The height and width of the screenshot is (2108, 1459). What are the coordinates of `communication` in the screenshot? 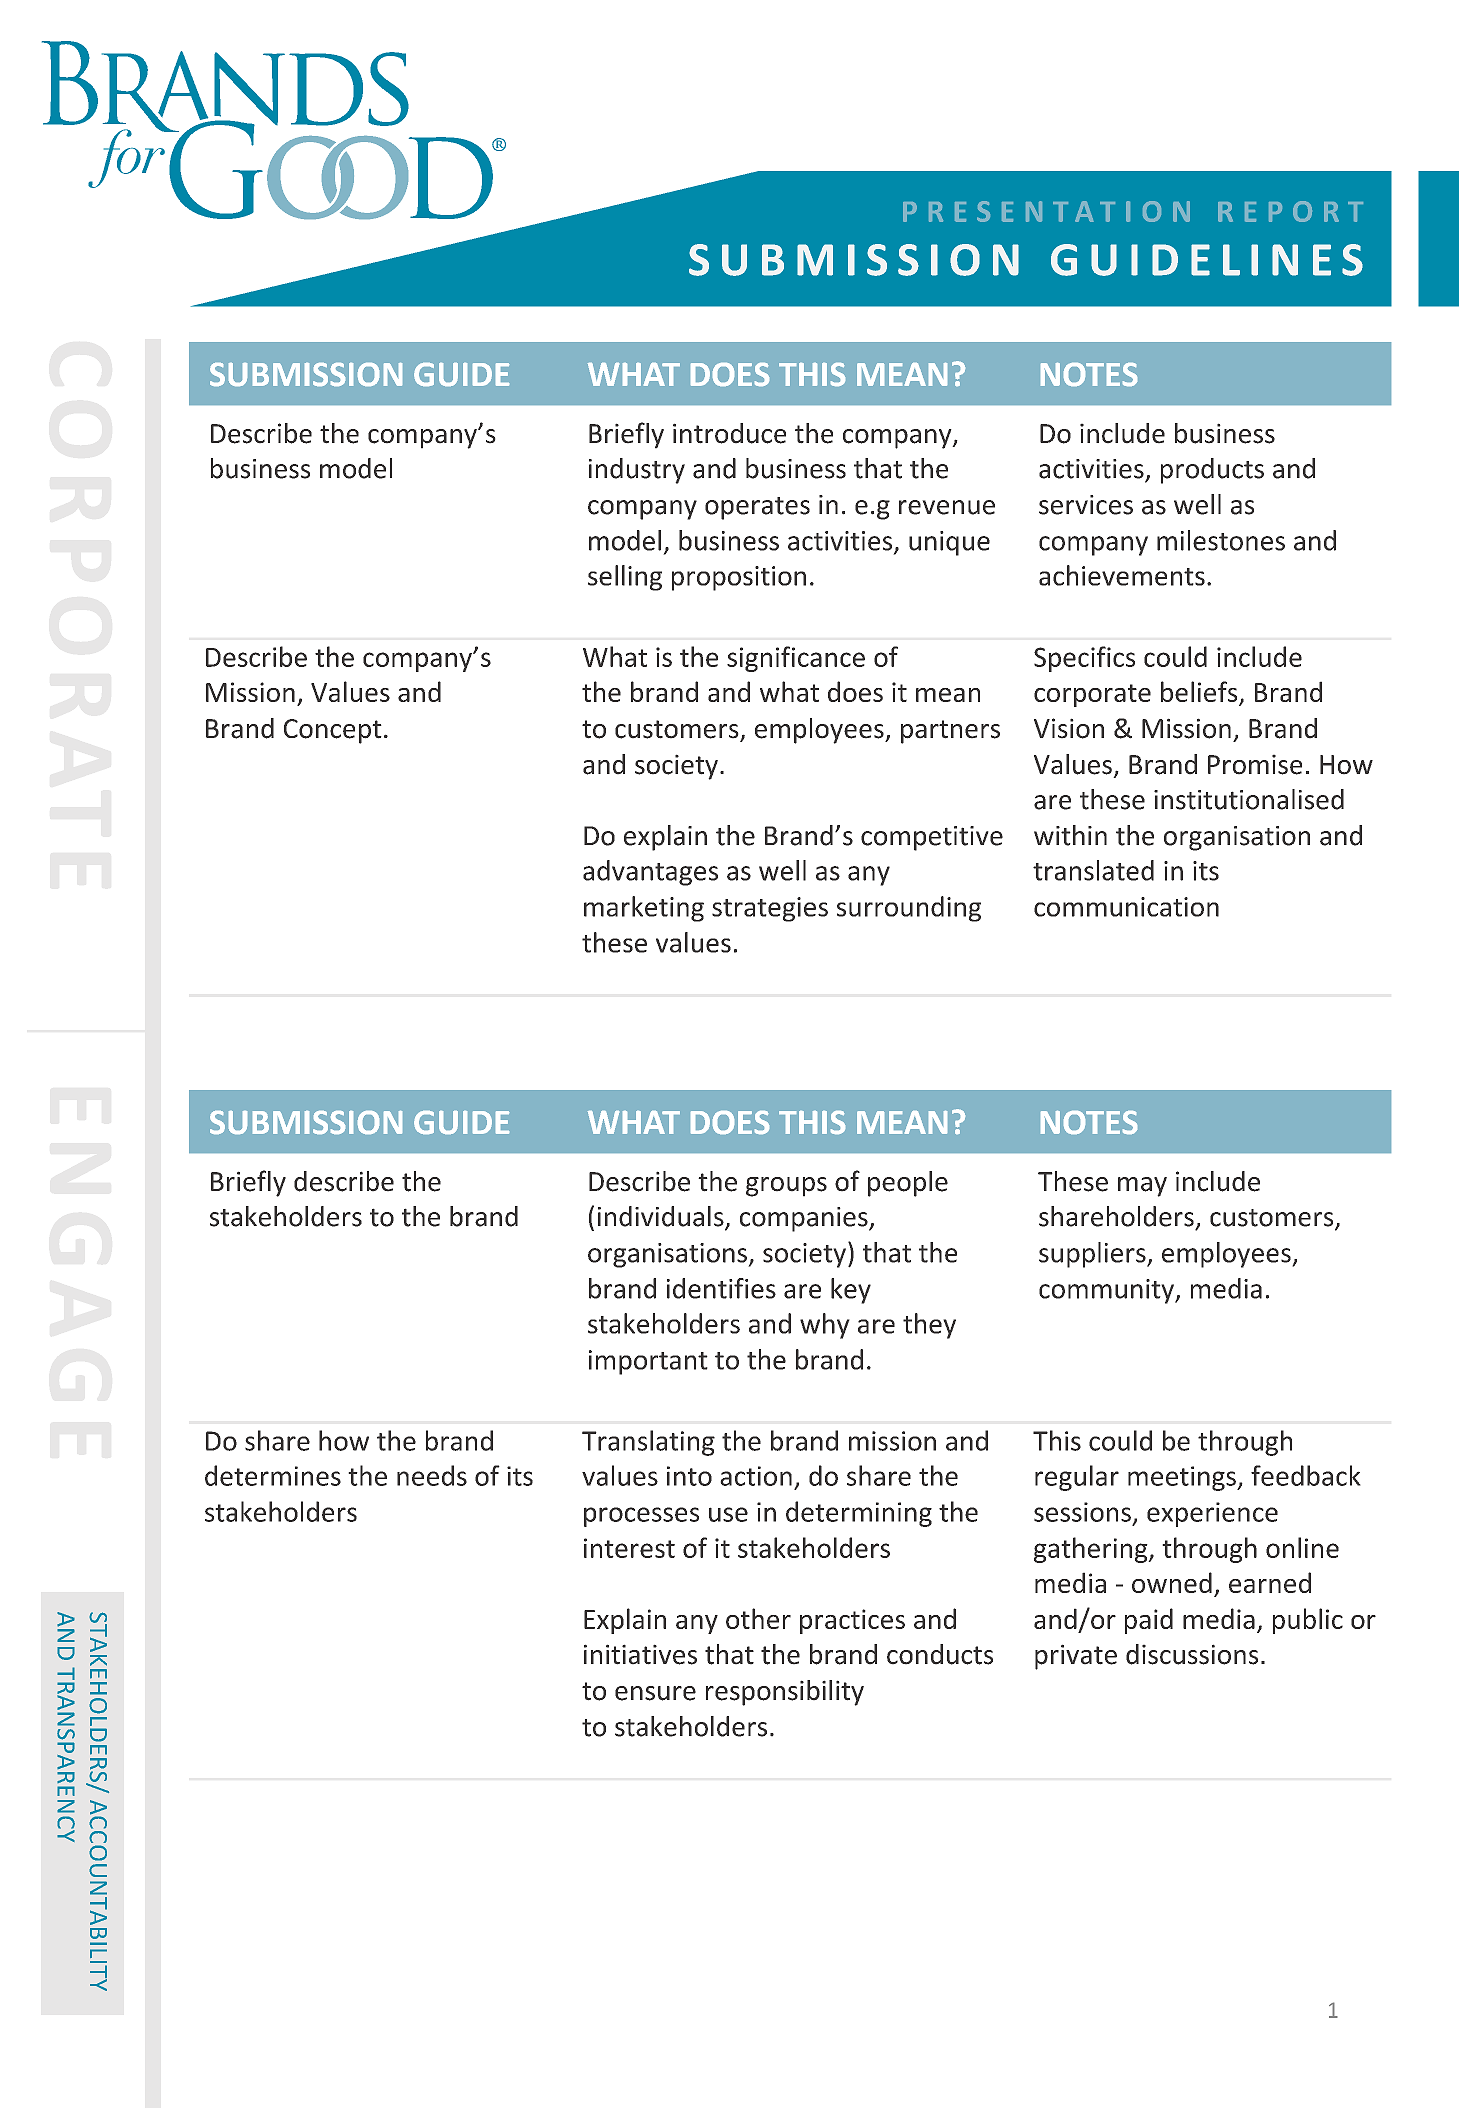 It's located at (1126, 907).
